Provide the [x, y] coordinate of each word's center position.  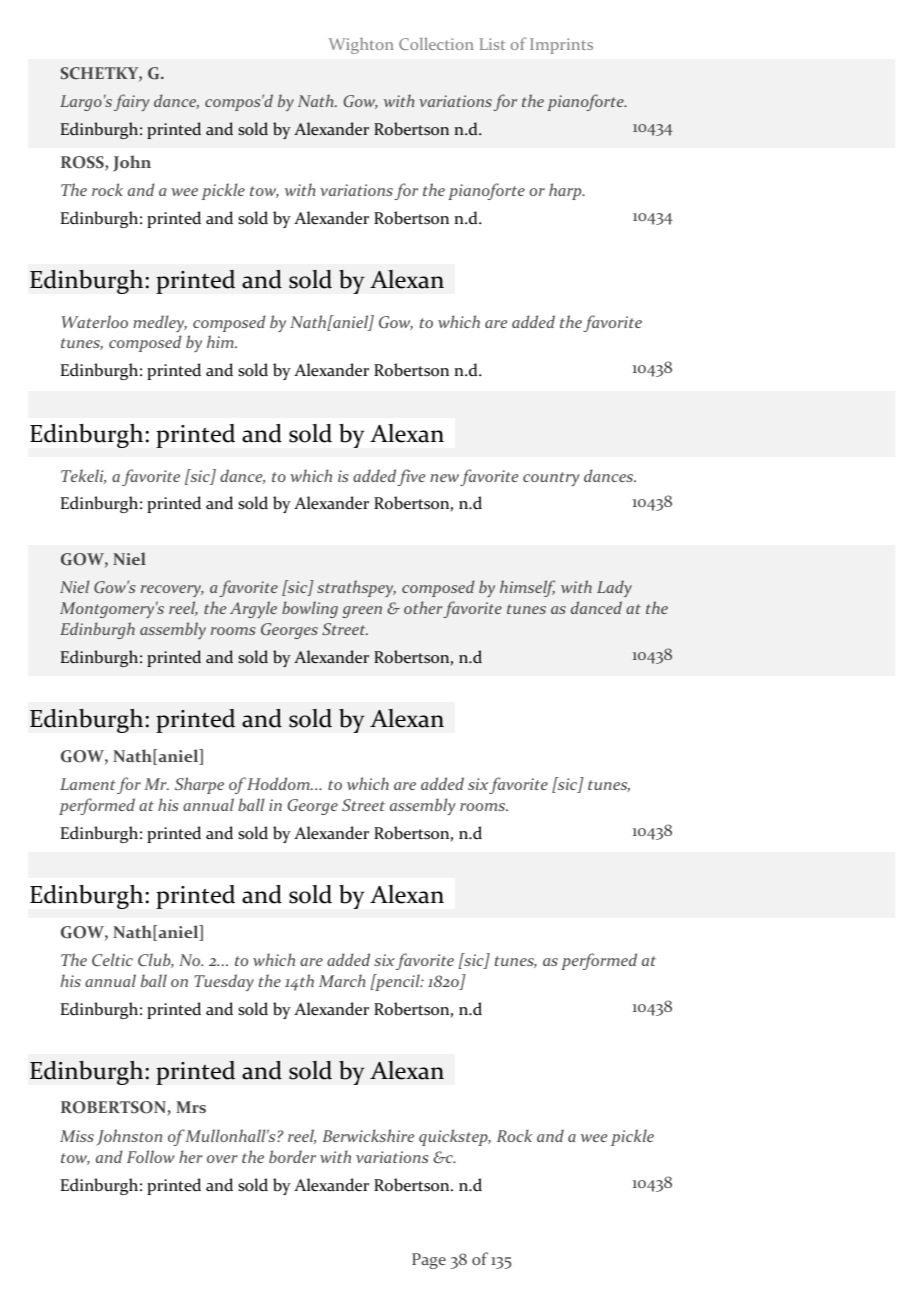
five [411, 477]
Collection [436, 43]
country [551, 479]
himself [527, 588]
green [362, 612]
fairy [132, 102]
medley [160, 323]
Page [429, 1261]
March [342, 980]
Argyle [253, 609]
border [292, 1156]
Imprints [561, 46]
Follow [151, 1156]
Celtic [112, 959]
